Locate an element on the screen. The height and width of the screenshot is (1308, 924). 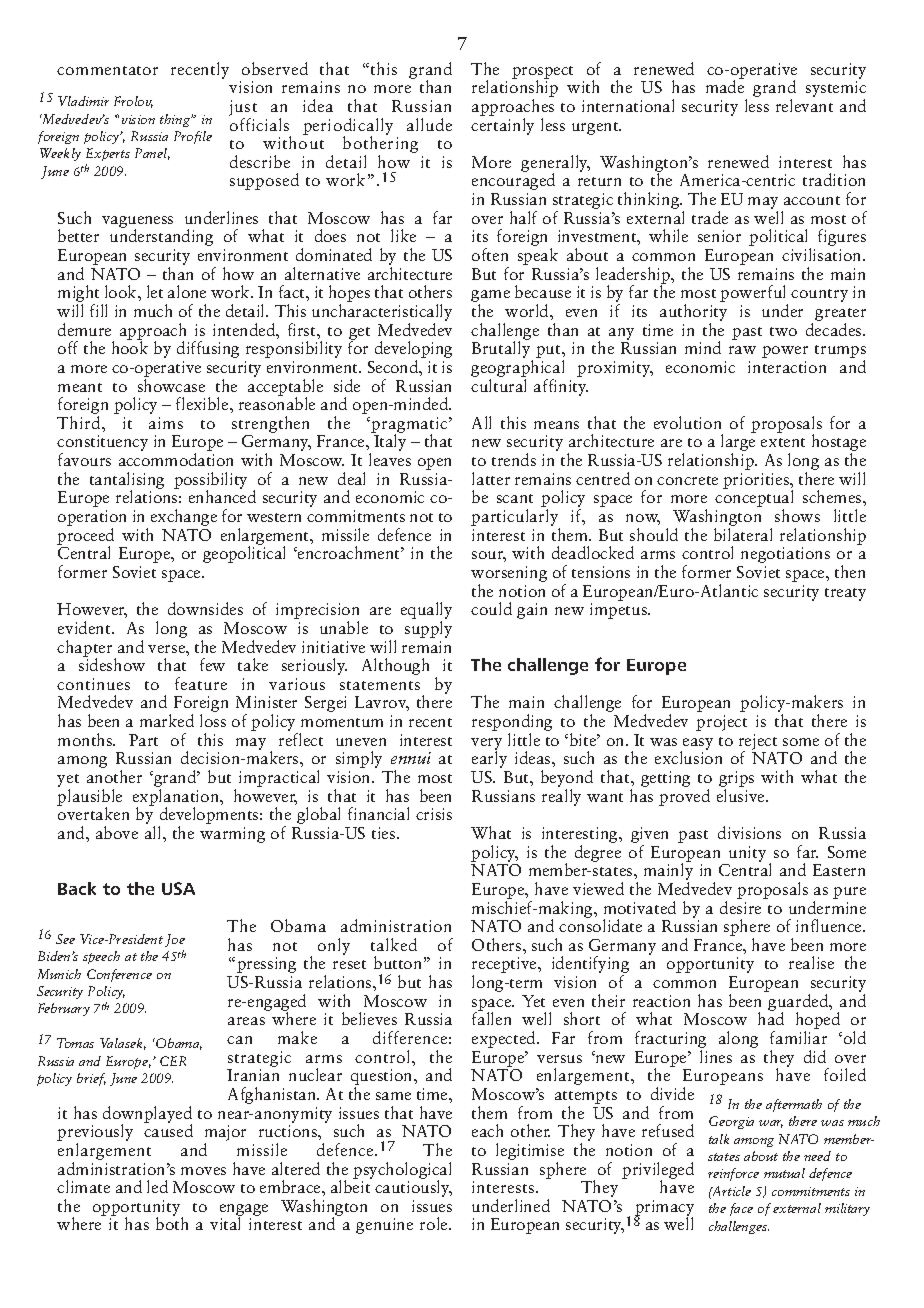
extent is located at coordinates (783, 442).
